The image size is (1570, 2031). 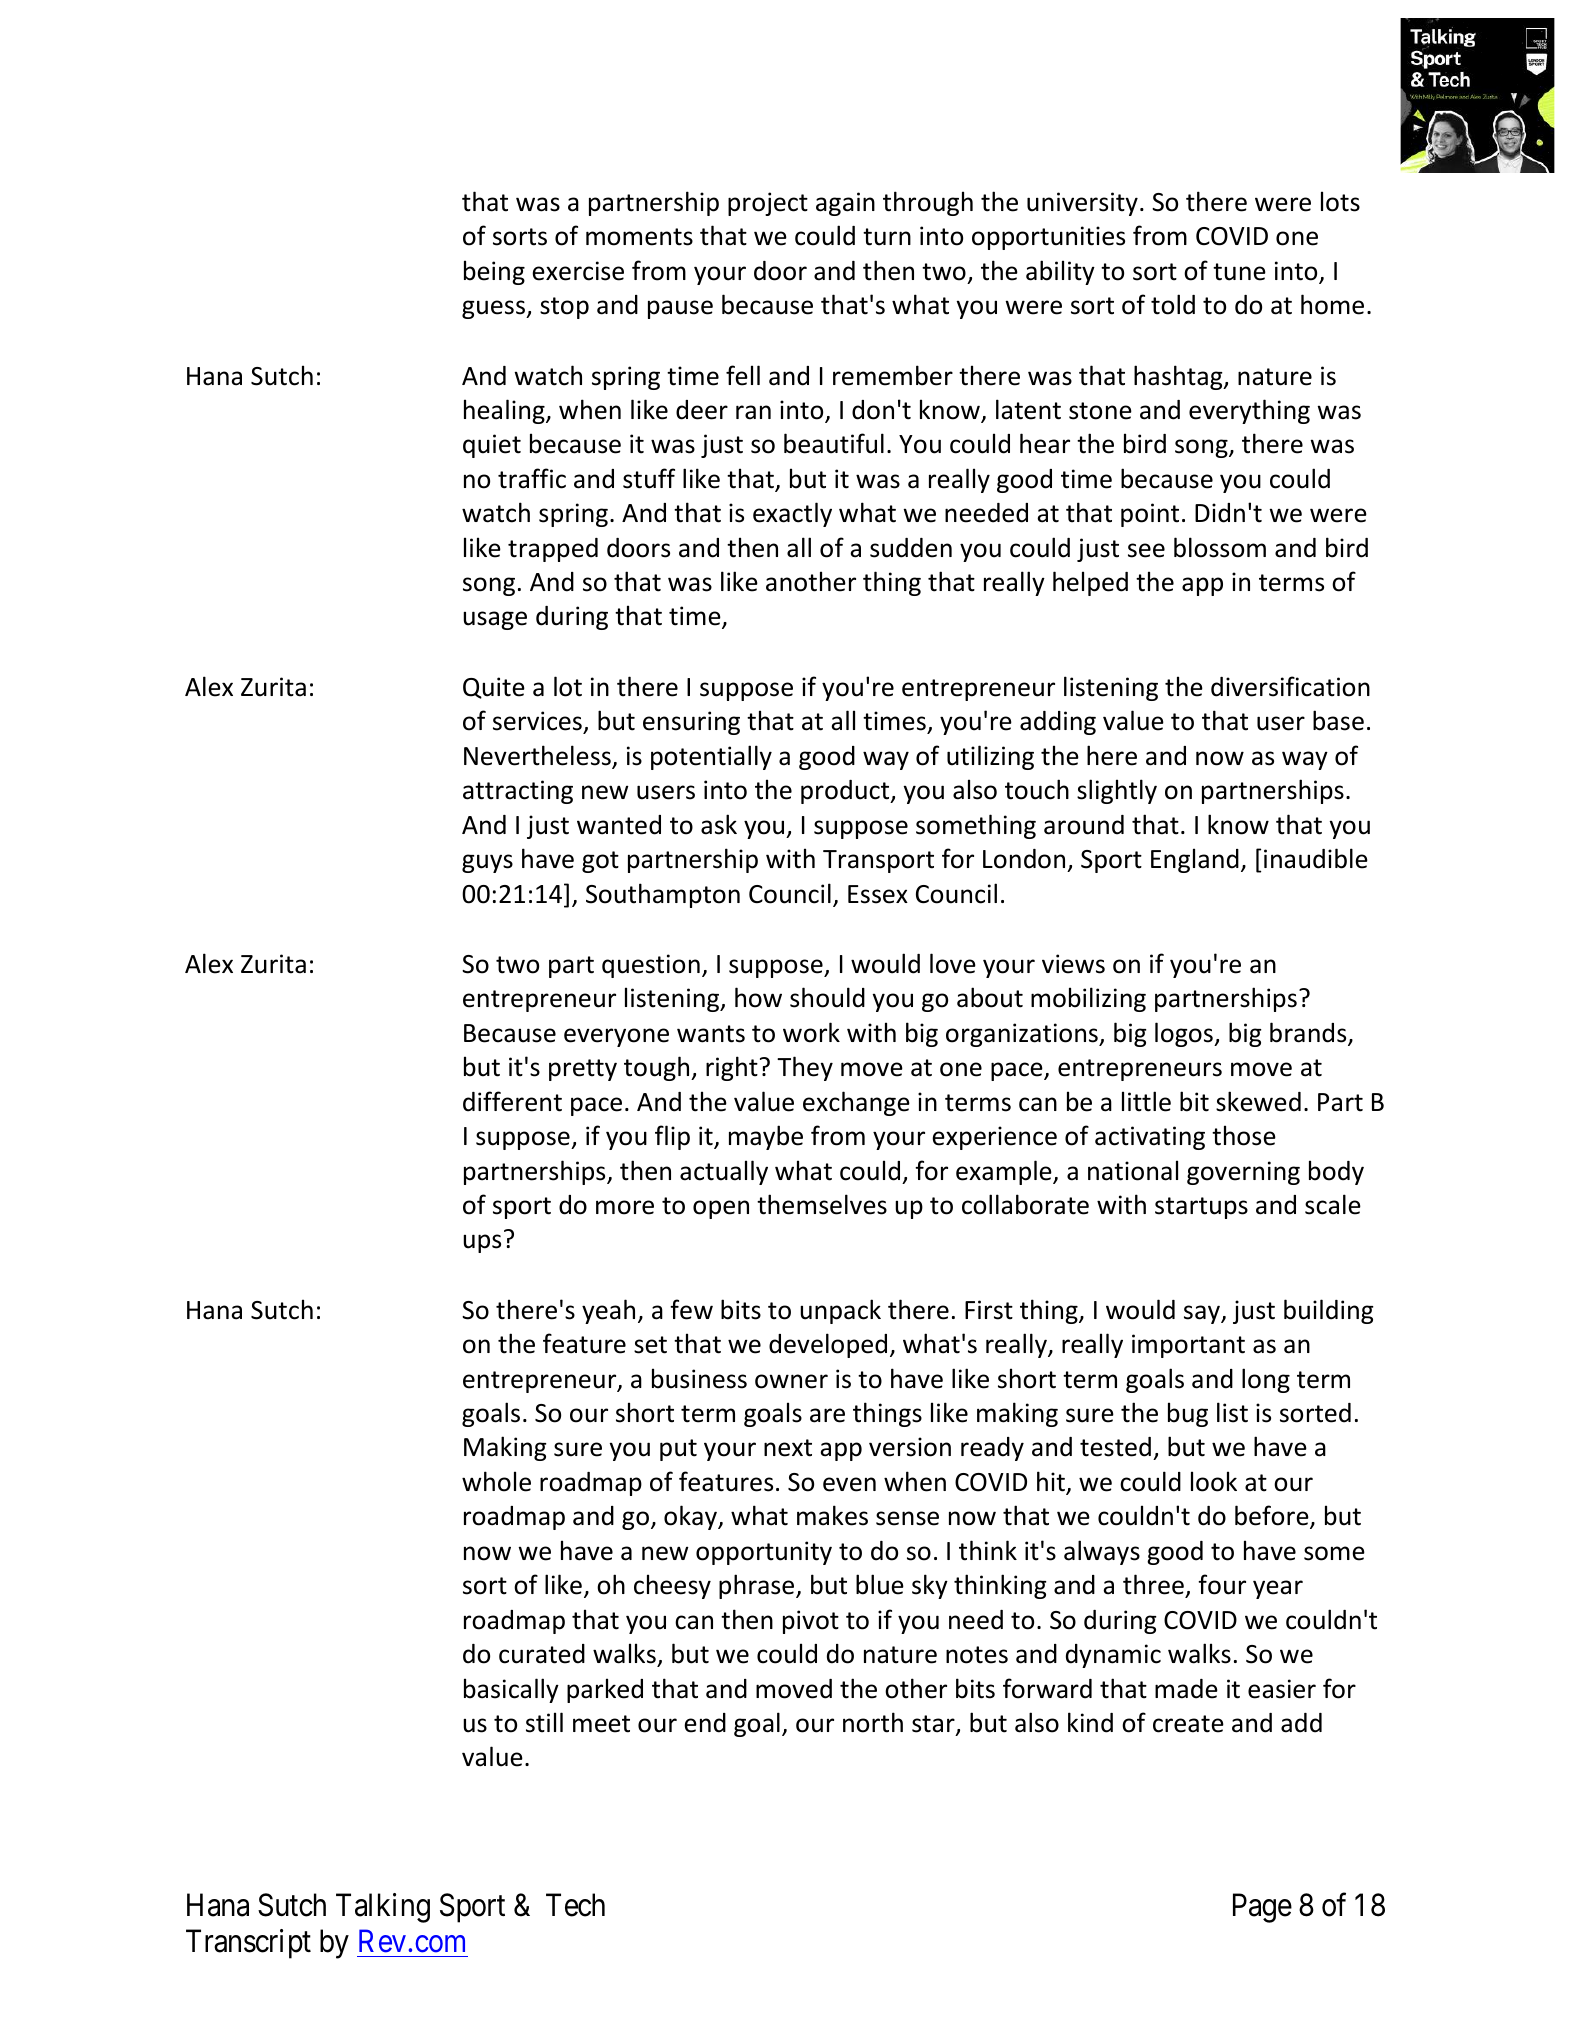 What do you see at coordinates (383, 1908) in the screenshot?
I see `Talking` at bounding box center [383, 1908].
